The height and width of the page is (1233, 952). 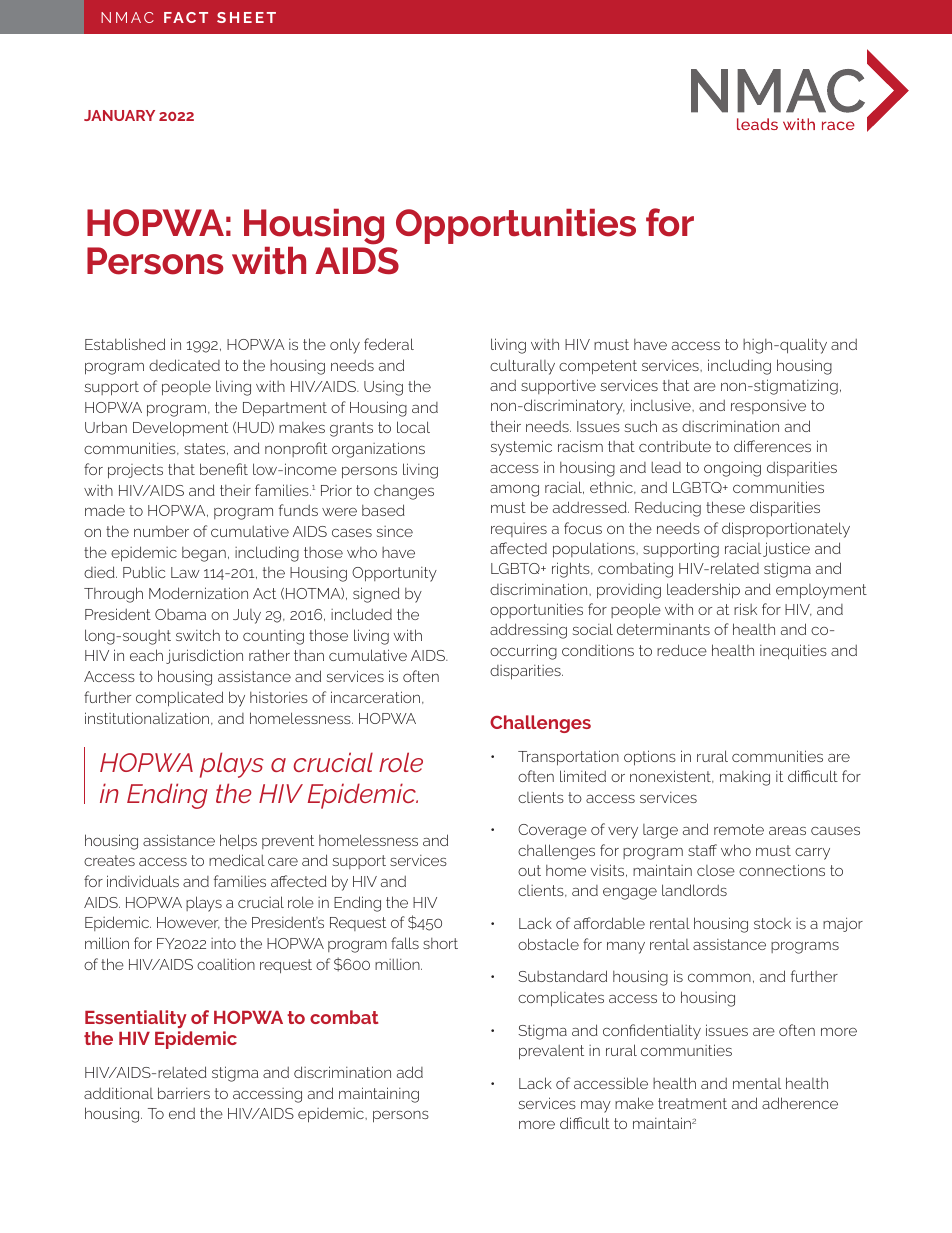 What do you see at coordinates (522, 367) in the page?
I see `culturally` at bounding box center [522, 367].
